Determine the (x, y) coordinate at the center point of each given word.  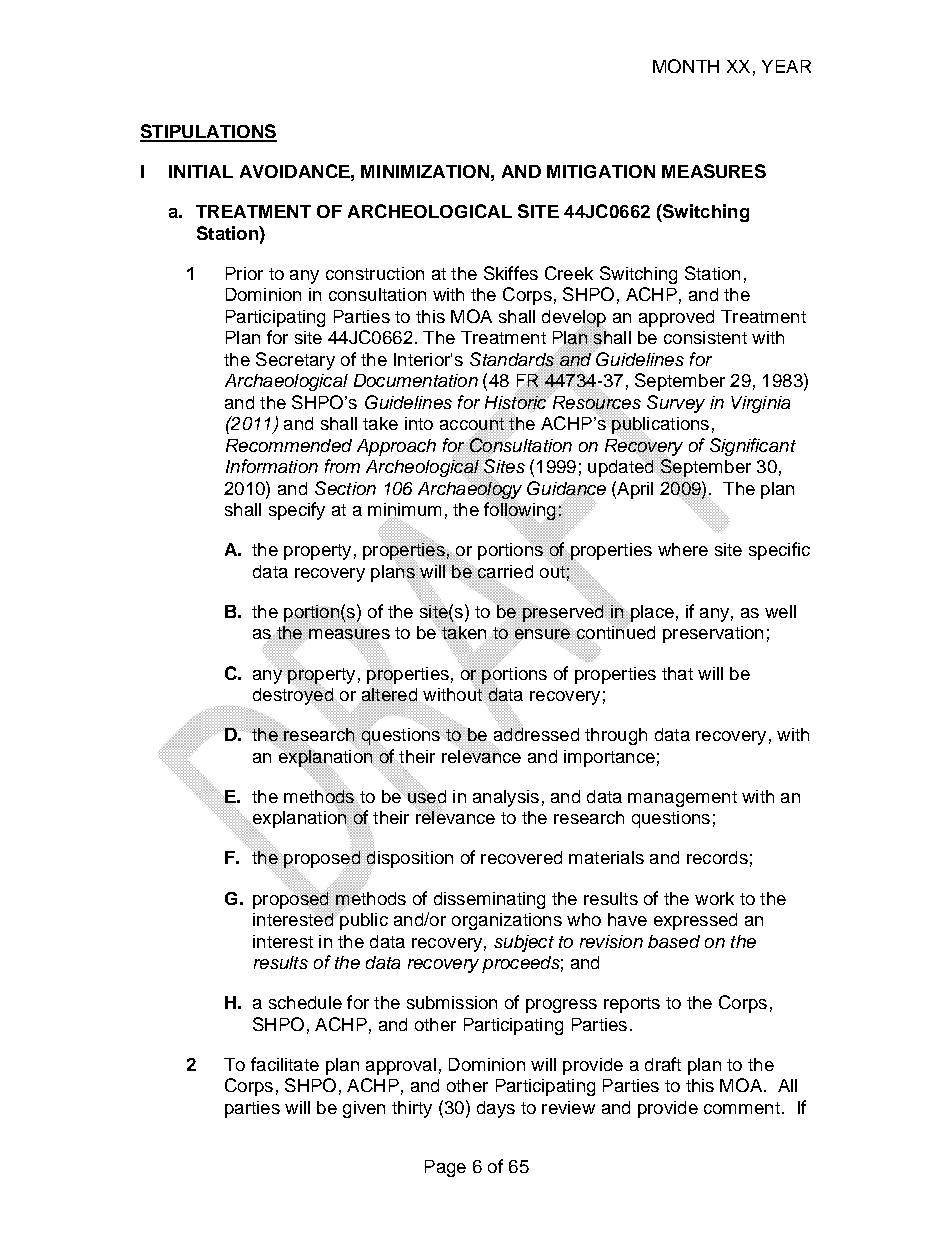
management (682, 799)
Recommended (289, 445)
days (496, 1109)
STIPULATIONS (208, 132)
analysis (506, 798)
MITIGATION (601, 171)
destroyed (294, 696)
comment (742, 1108)
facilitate (285, 1064)
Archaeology (470, 490)
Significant (753, 447)
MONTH (686, 66)
